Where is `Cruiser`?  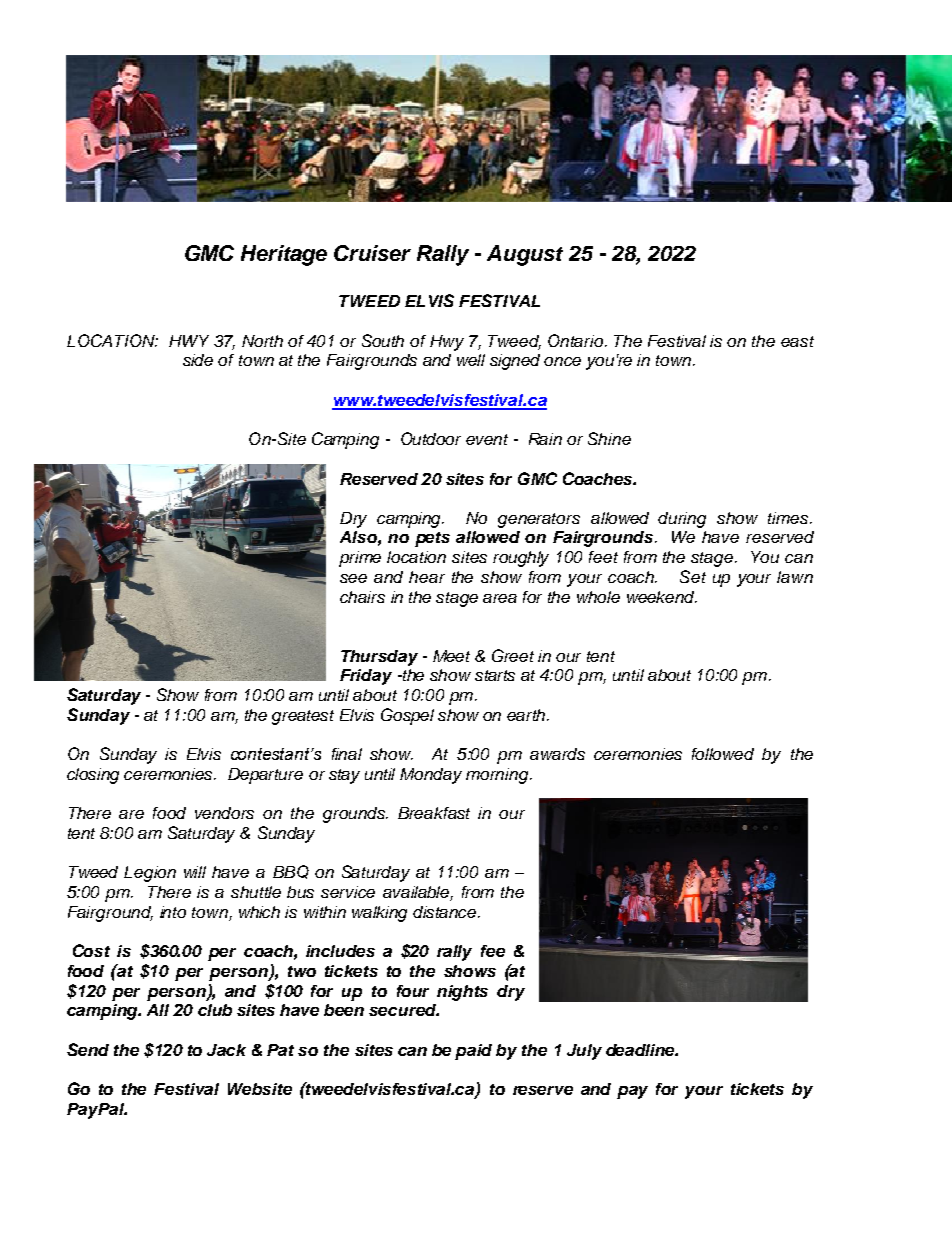 Cruiser is located at coordinates (372, 253).
